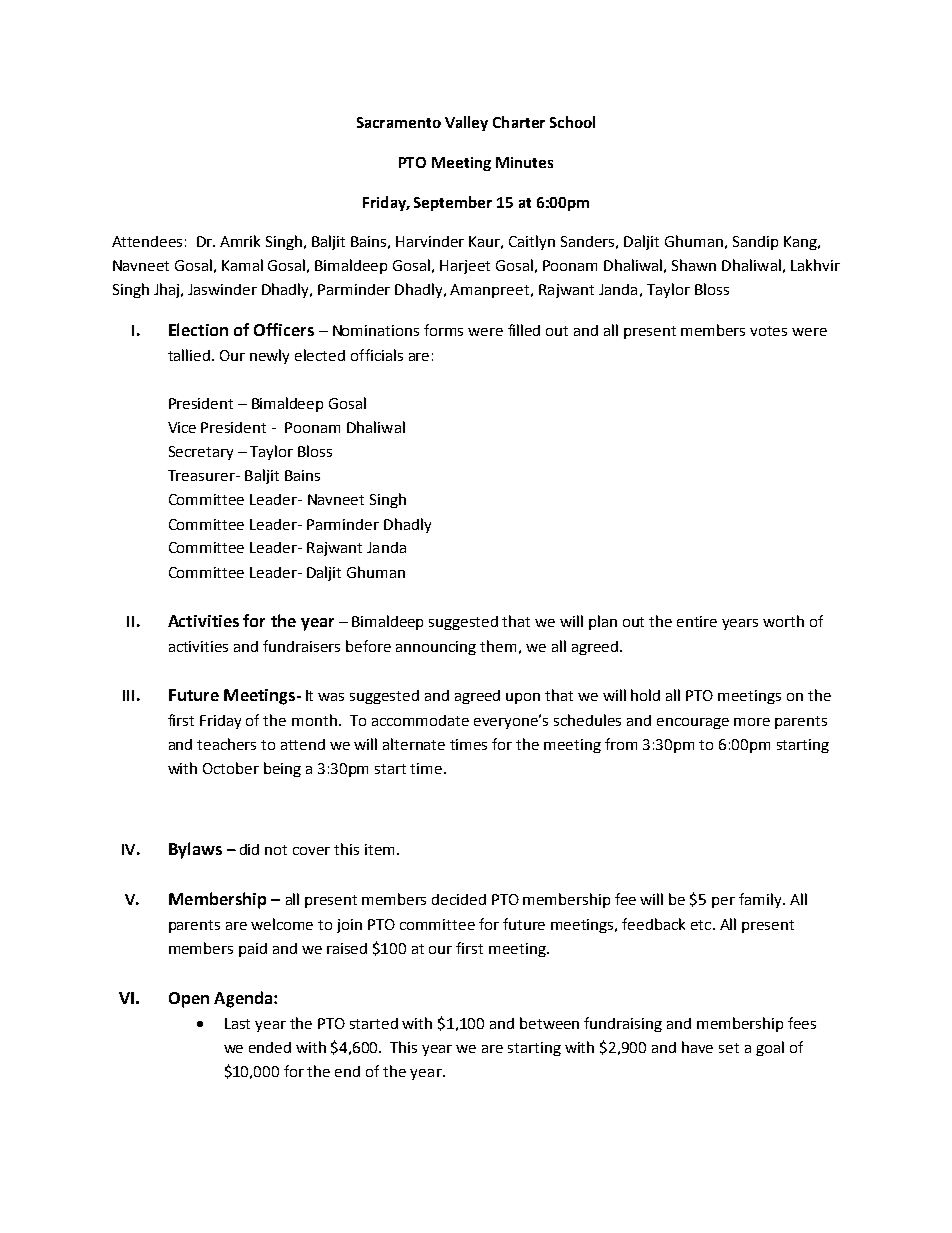 The image size is (952, 1233). I want to click on Kamal, so click(242, 265).
